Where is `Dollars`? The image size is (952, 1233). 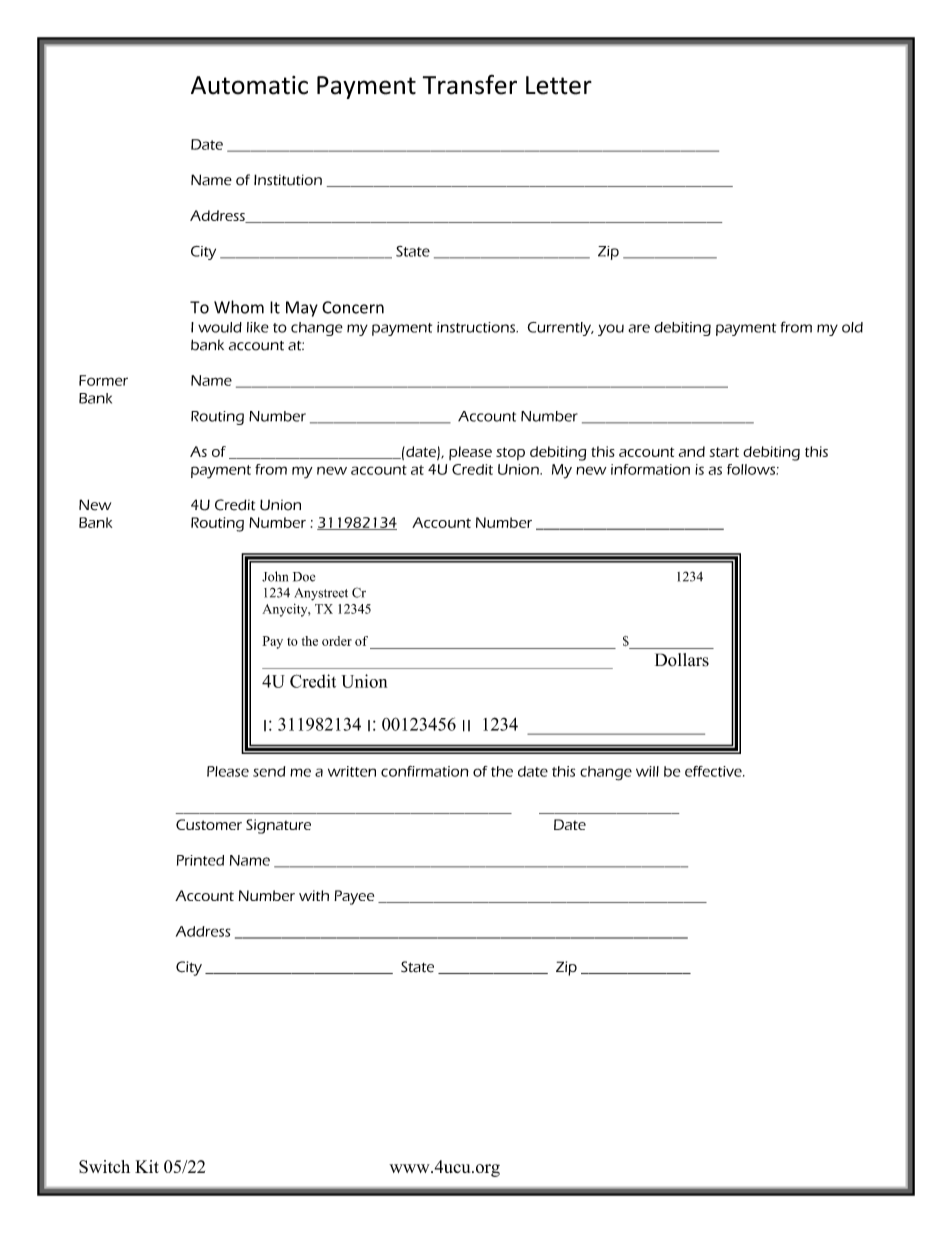 Dollars is located at coordinates (682, 660).
